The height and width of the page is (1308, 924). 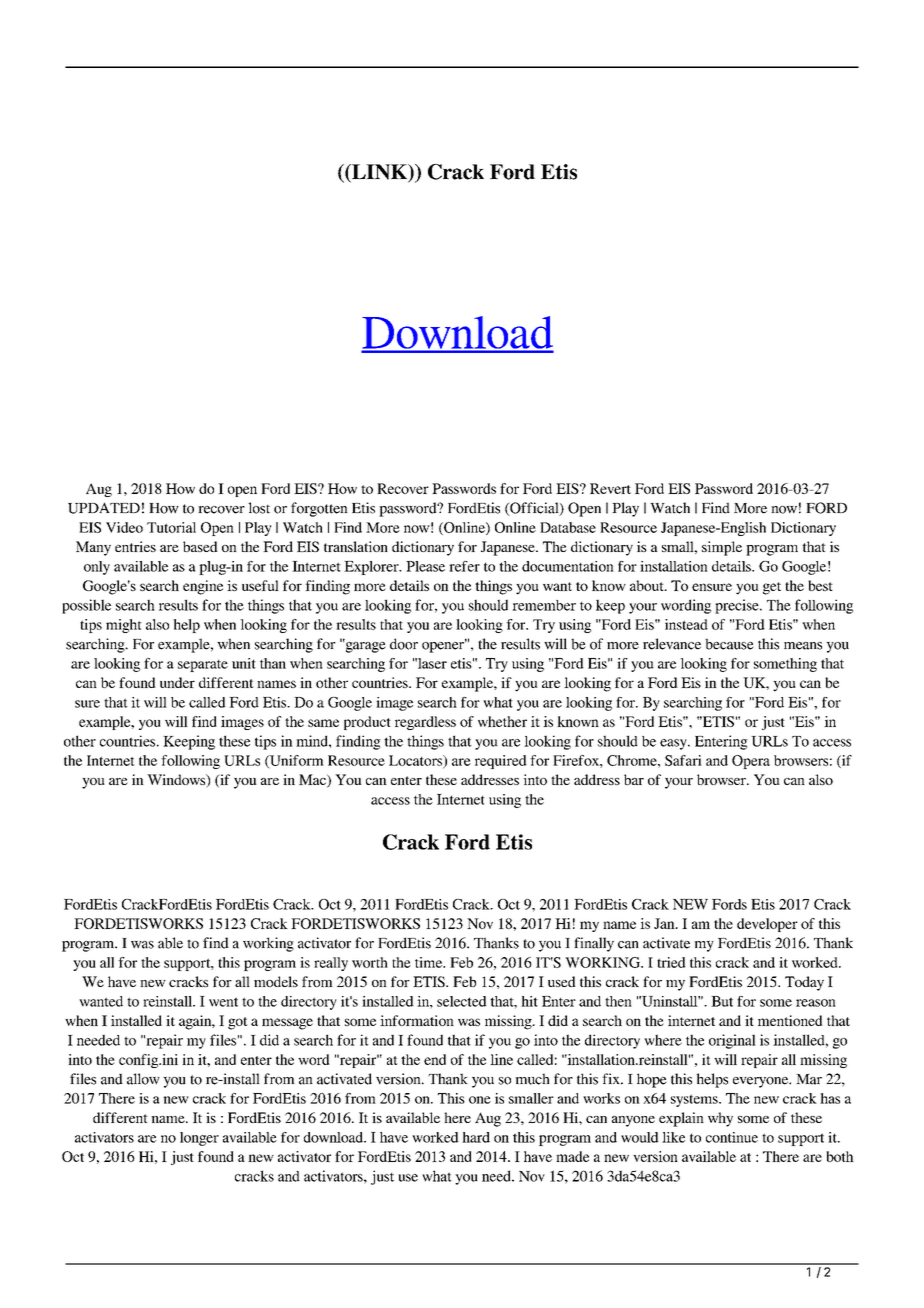 I want to click on continue, so click(x=732, y=1137).
